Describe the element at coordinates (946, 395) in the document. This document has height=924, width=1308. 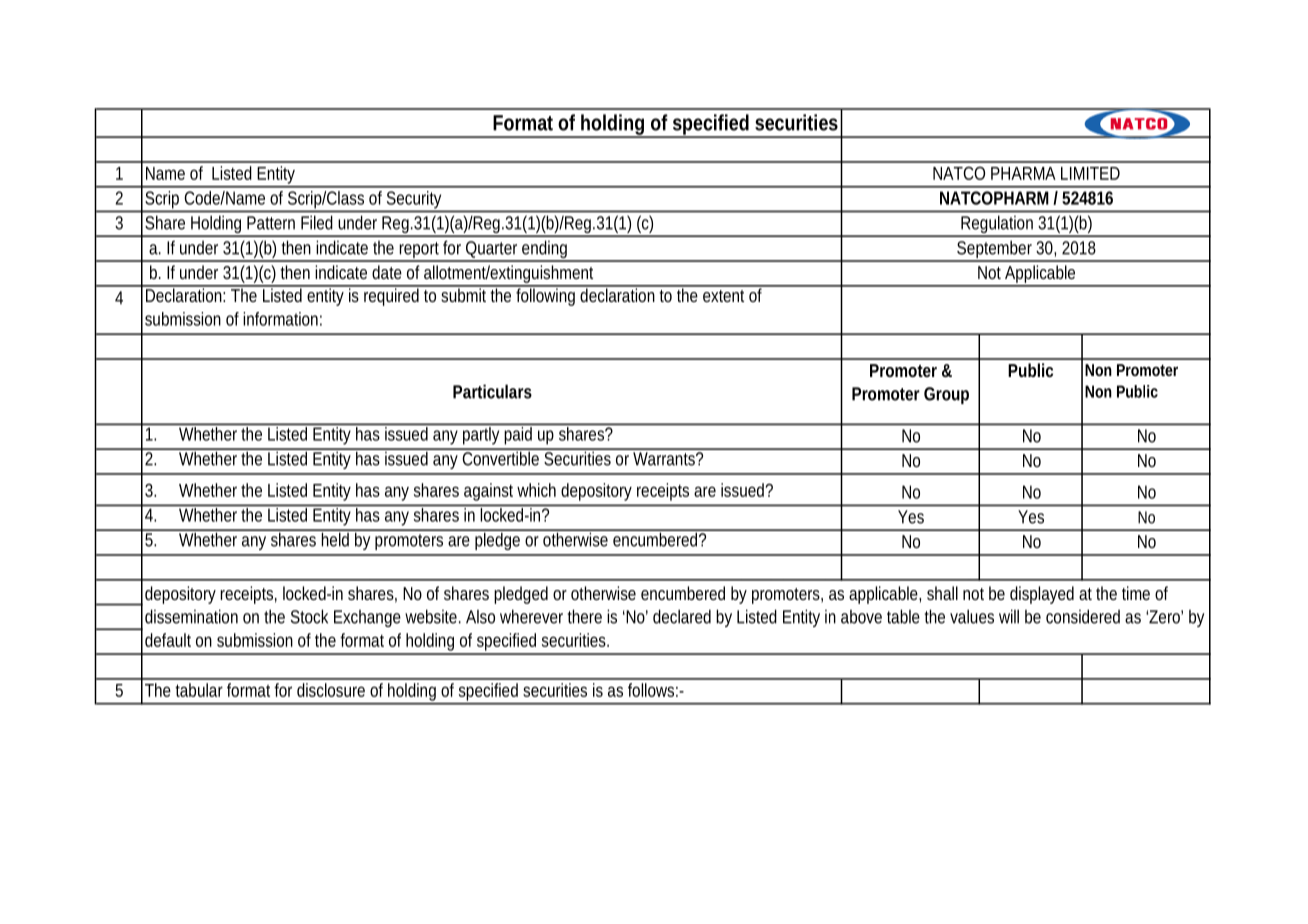
I see `Group` at that location.
